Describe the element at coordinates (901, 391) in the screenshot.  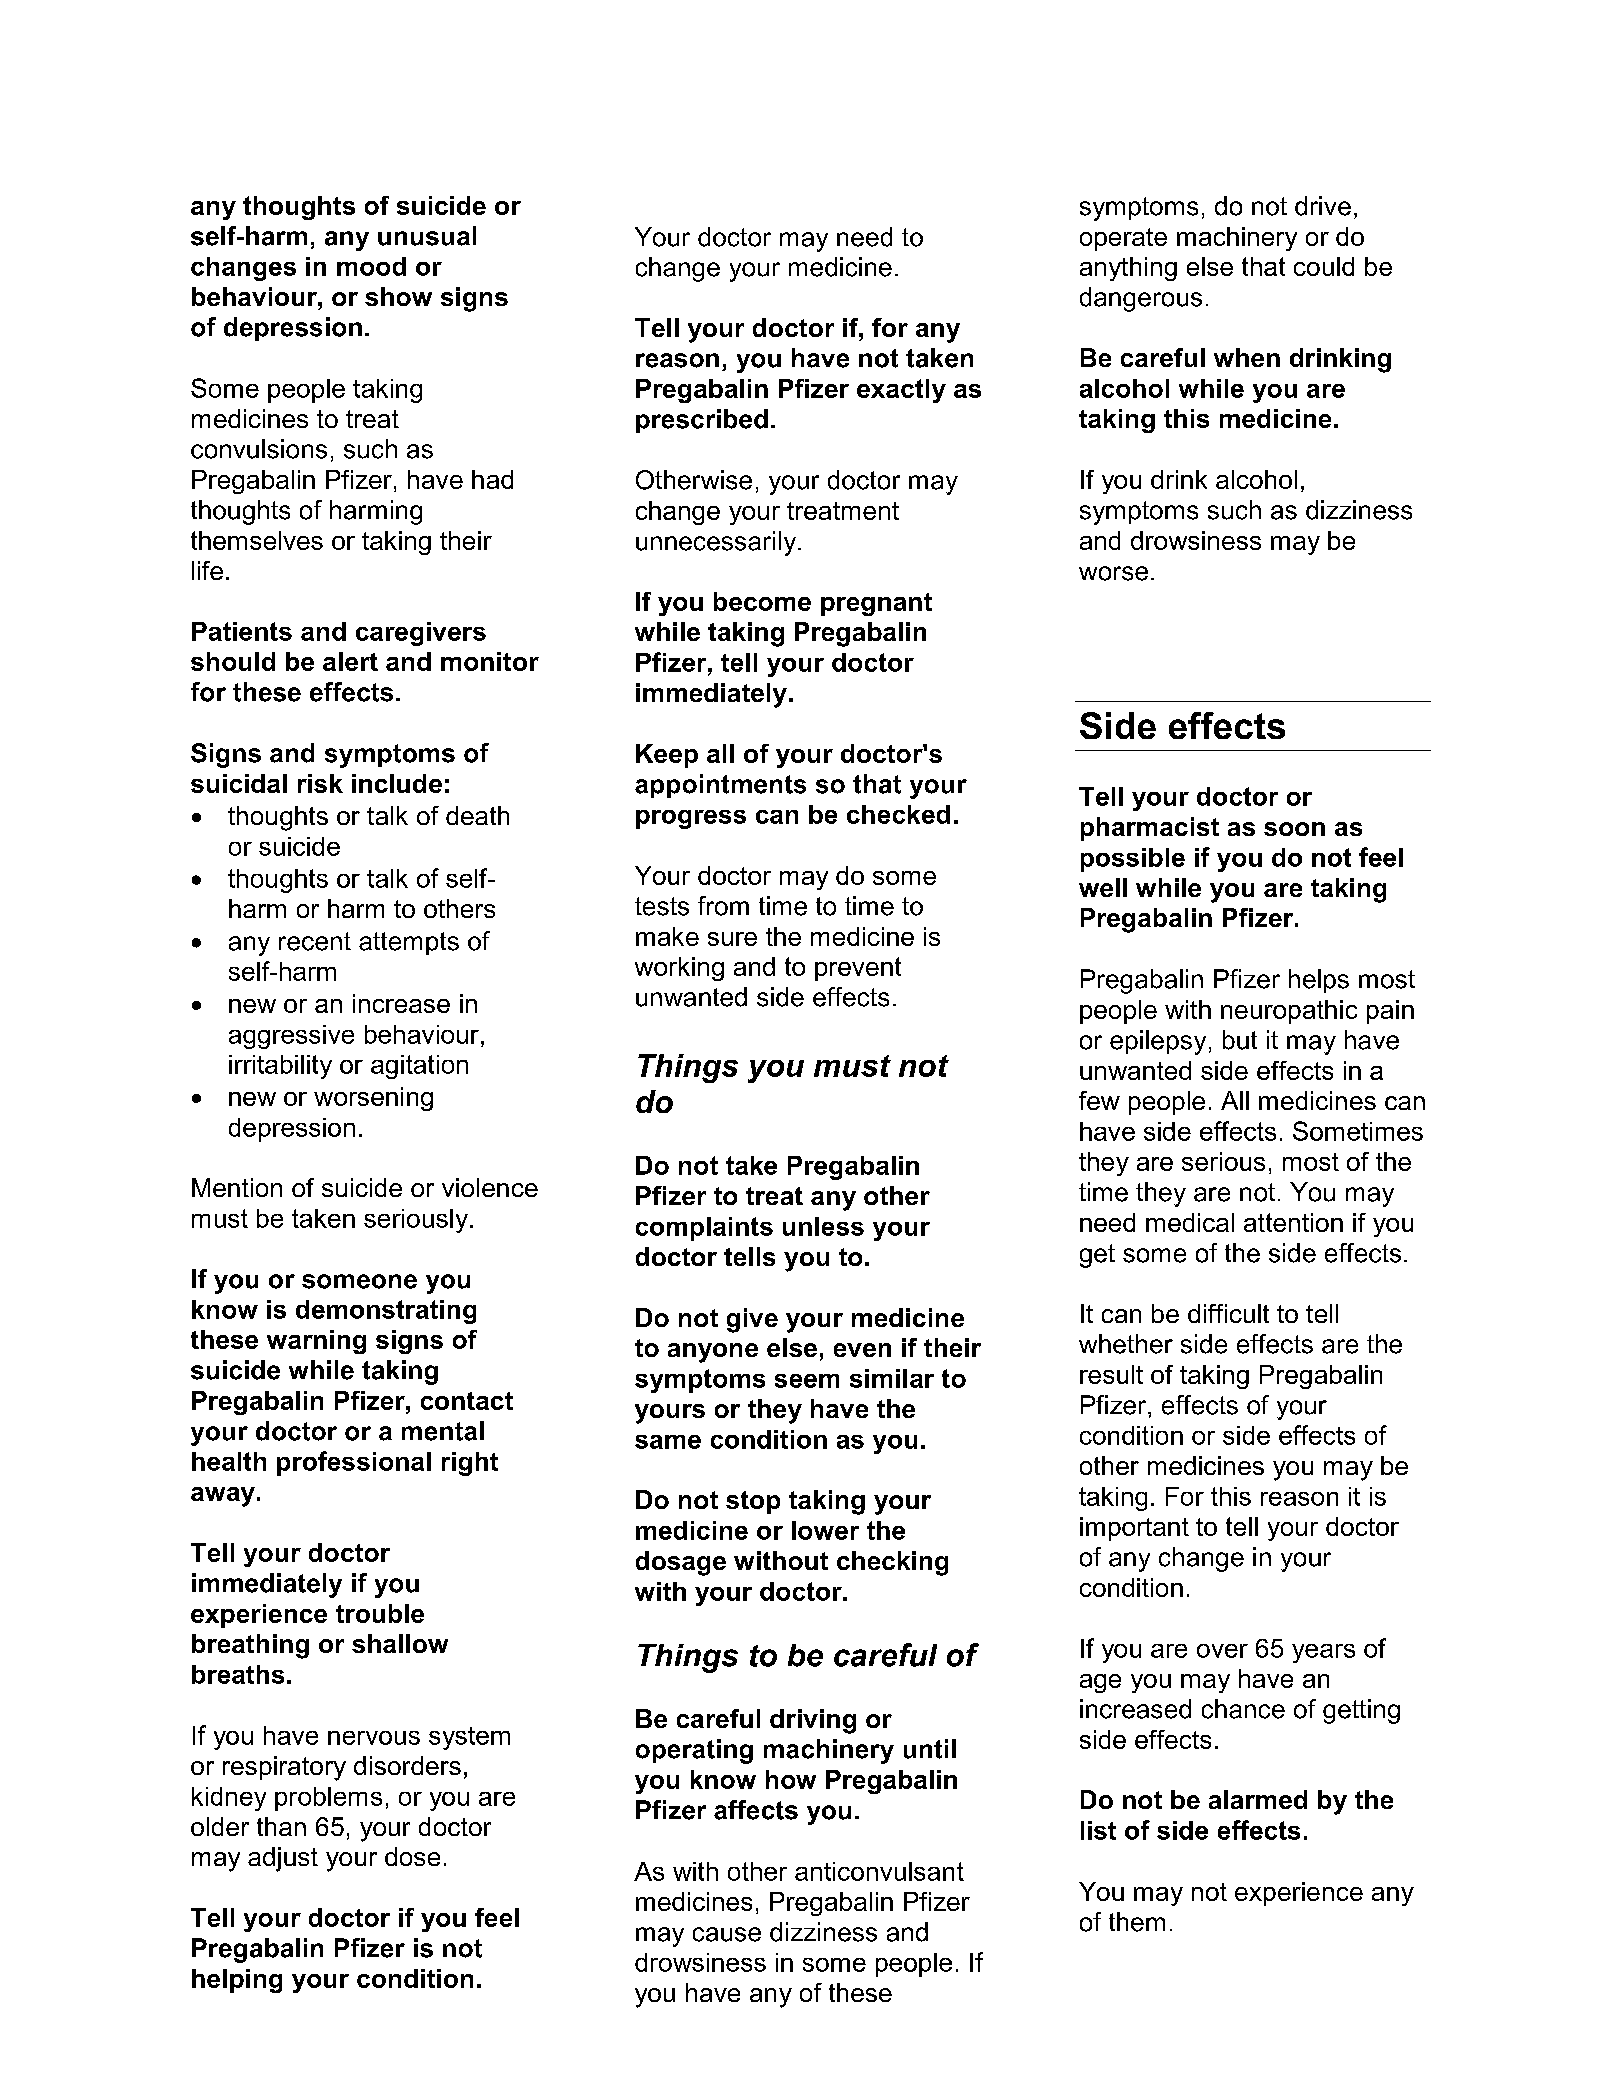
I see `exactly` at that location.
